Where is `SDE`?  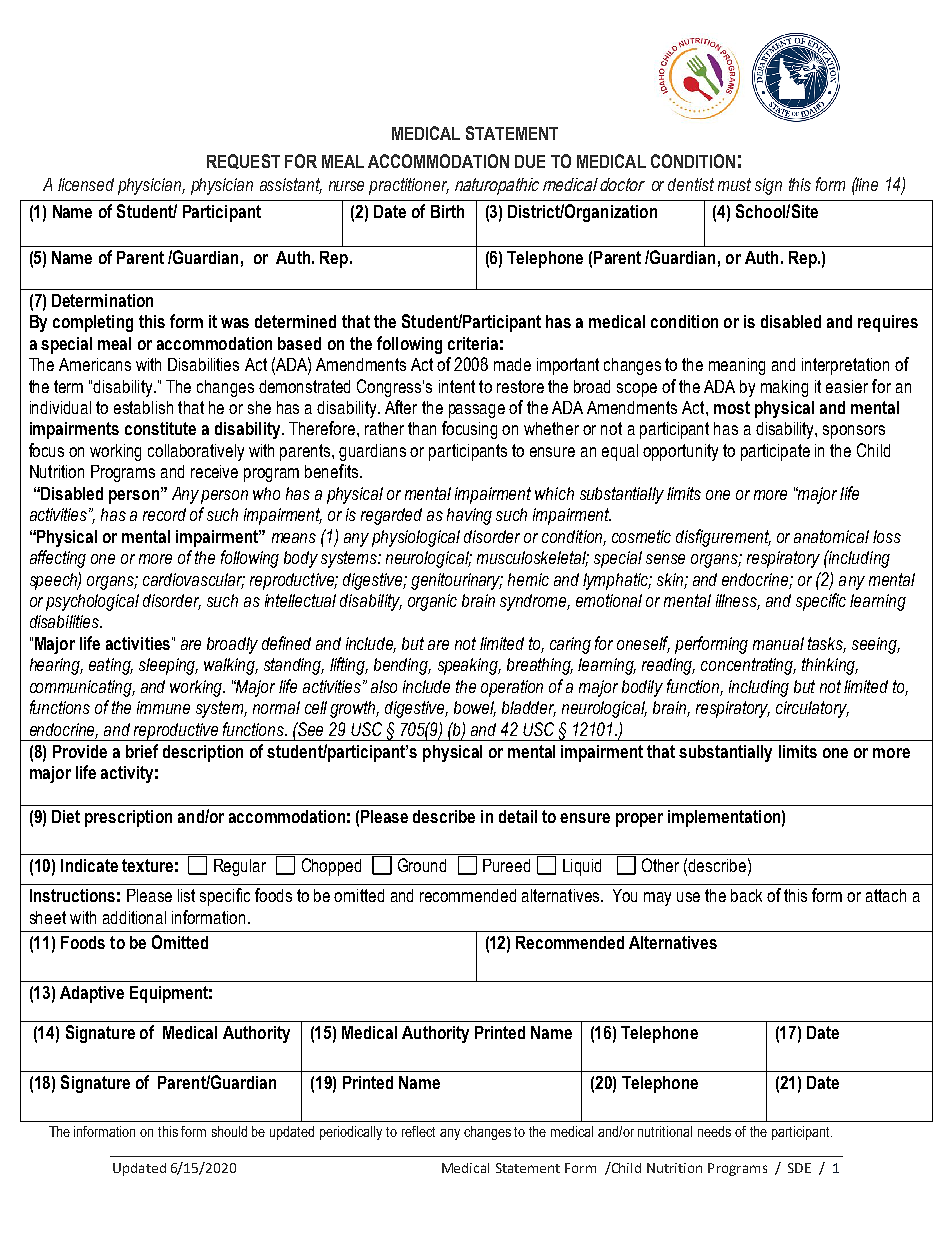 SDE is located at coordinates (799, 1168).
